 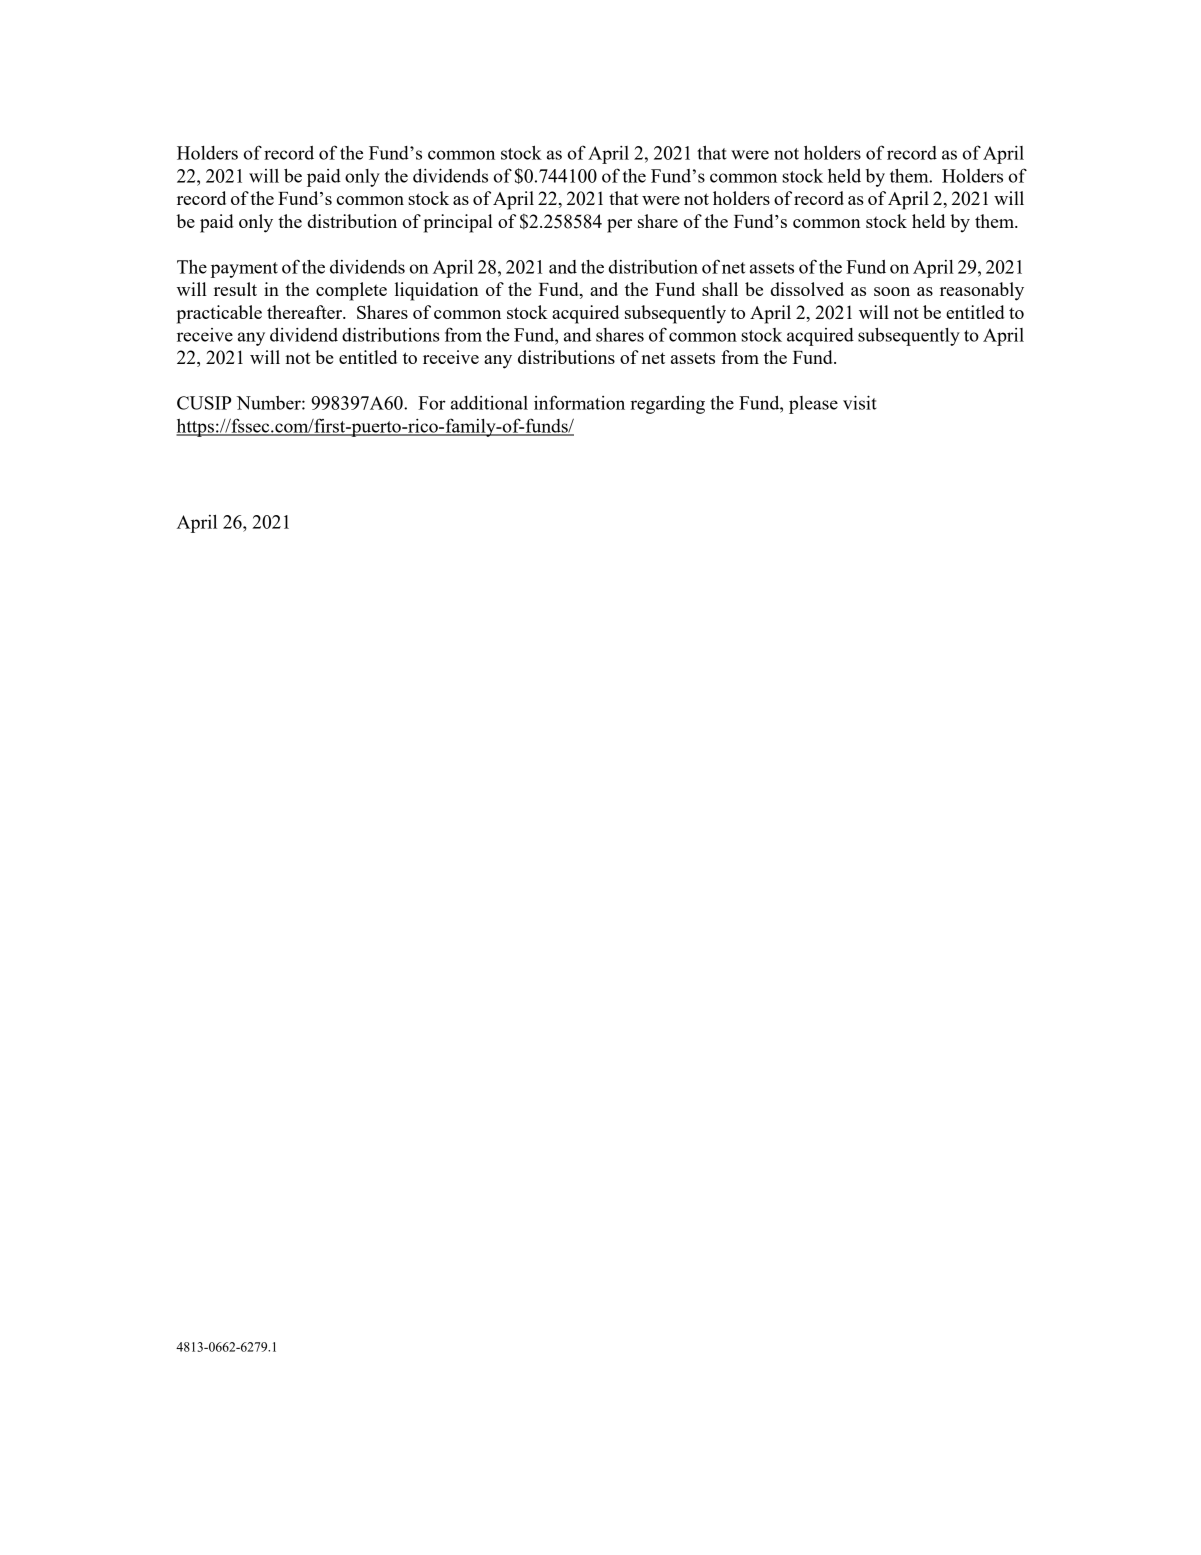 What do you see at coordinates (860, 402) in the document?
I see `visit` at bounding box center [860, 402].
